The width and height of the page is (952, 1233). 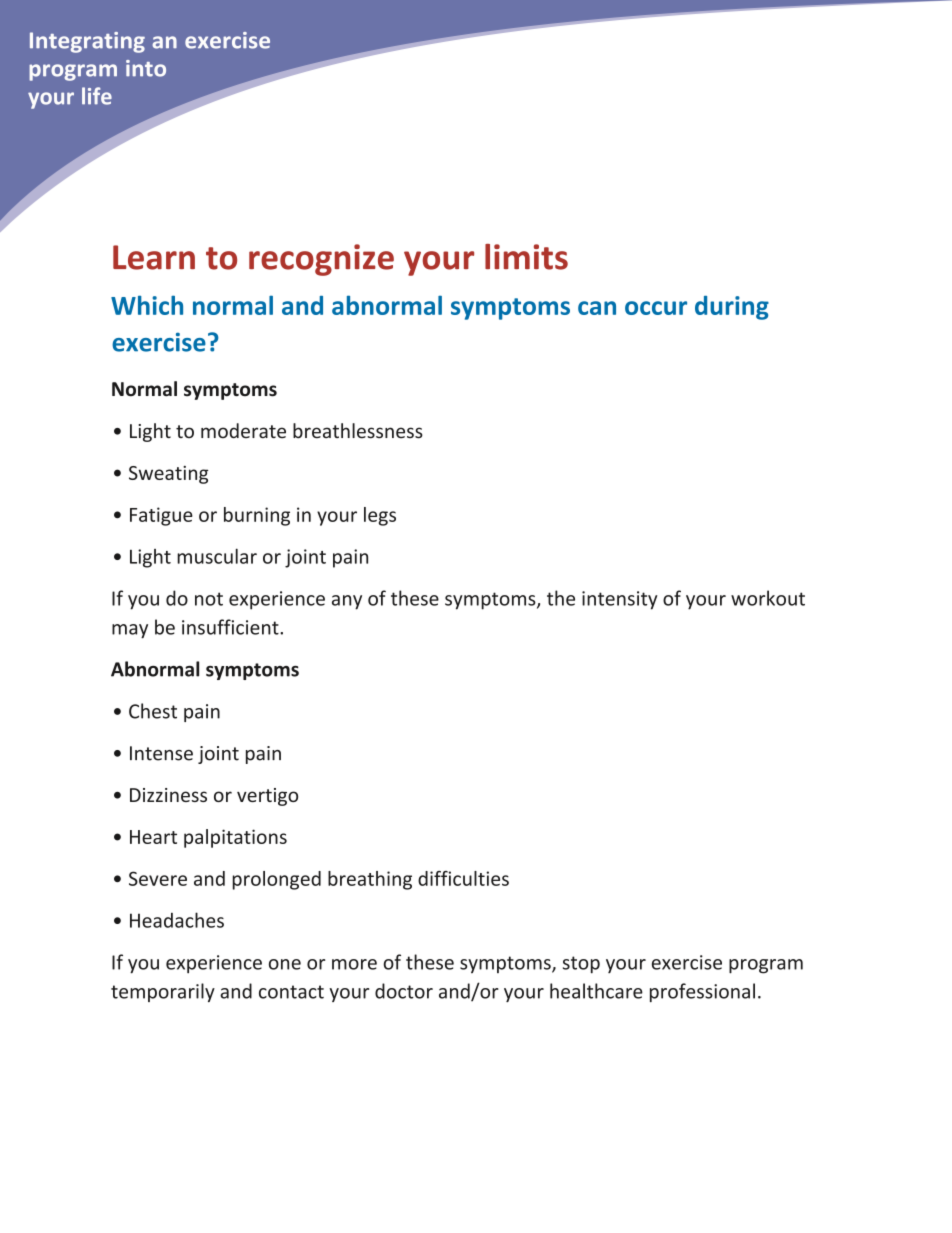 I want to click on temporarily, so click(x=163, y=992).
